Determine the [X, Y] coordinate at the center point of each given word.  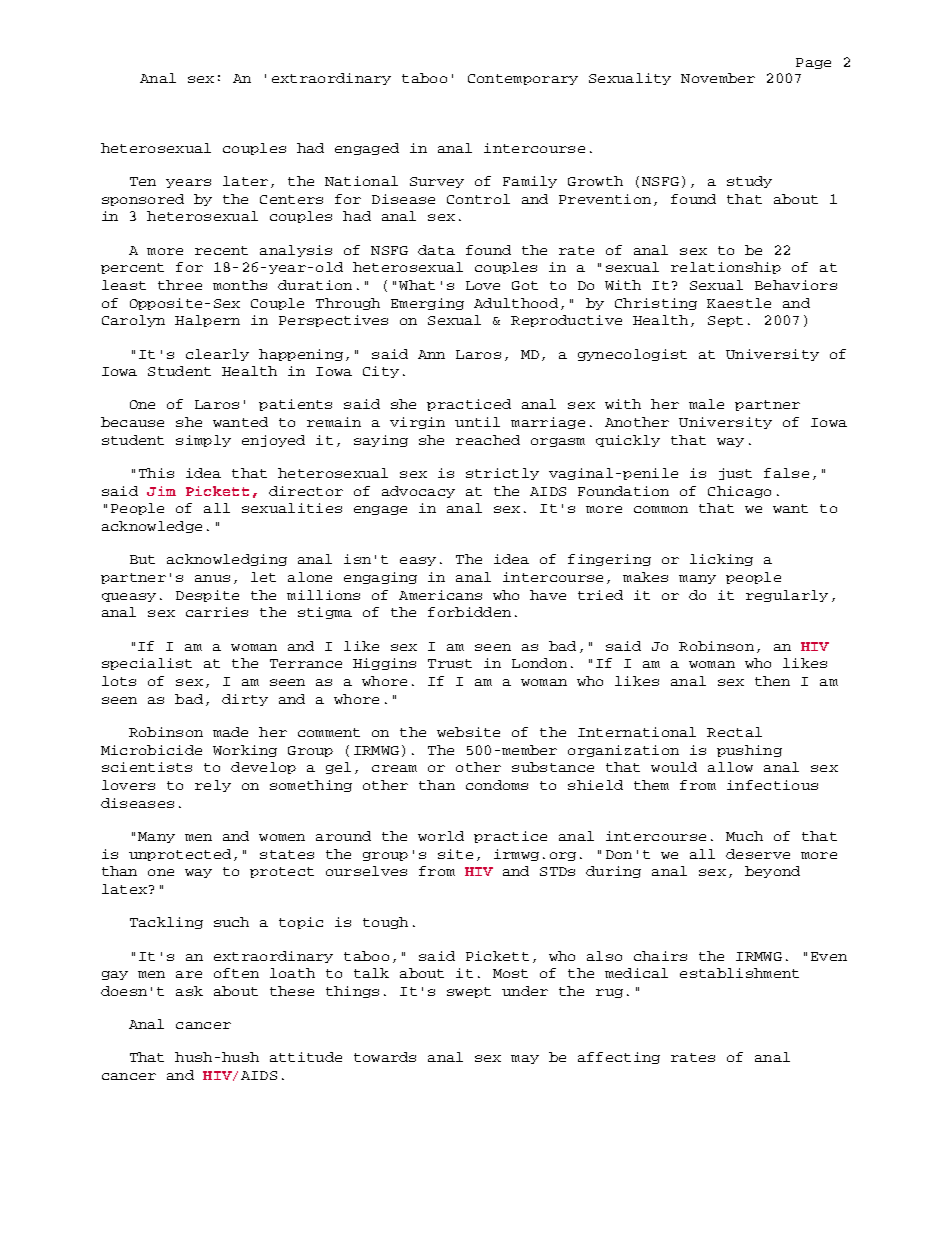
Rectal [734, 732]
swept [469, 992]
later [245, 181]
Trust [450, 663]
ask [189, 991]
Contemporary [523, 79]
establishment [739, 973]
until [477, 422]
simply [203, 441]
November [718, 78]
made [230, 732]
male [706, 404]
